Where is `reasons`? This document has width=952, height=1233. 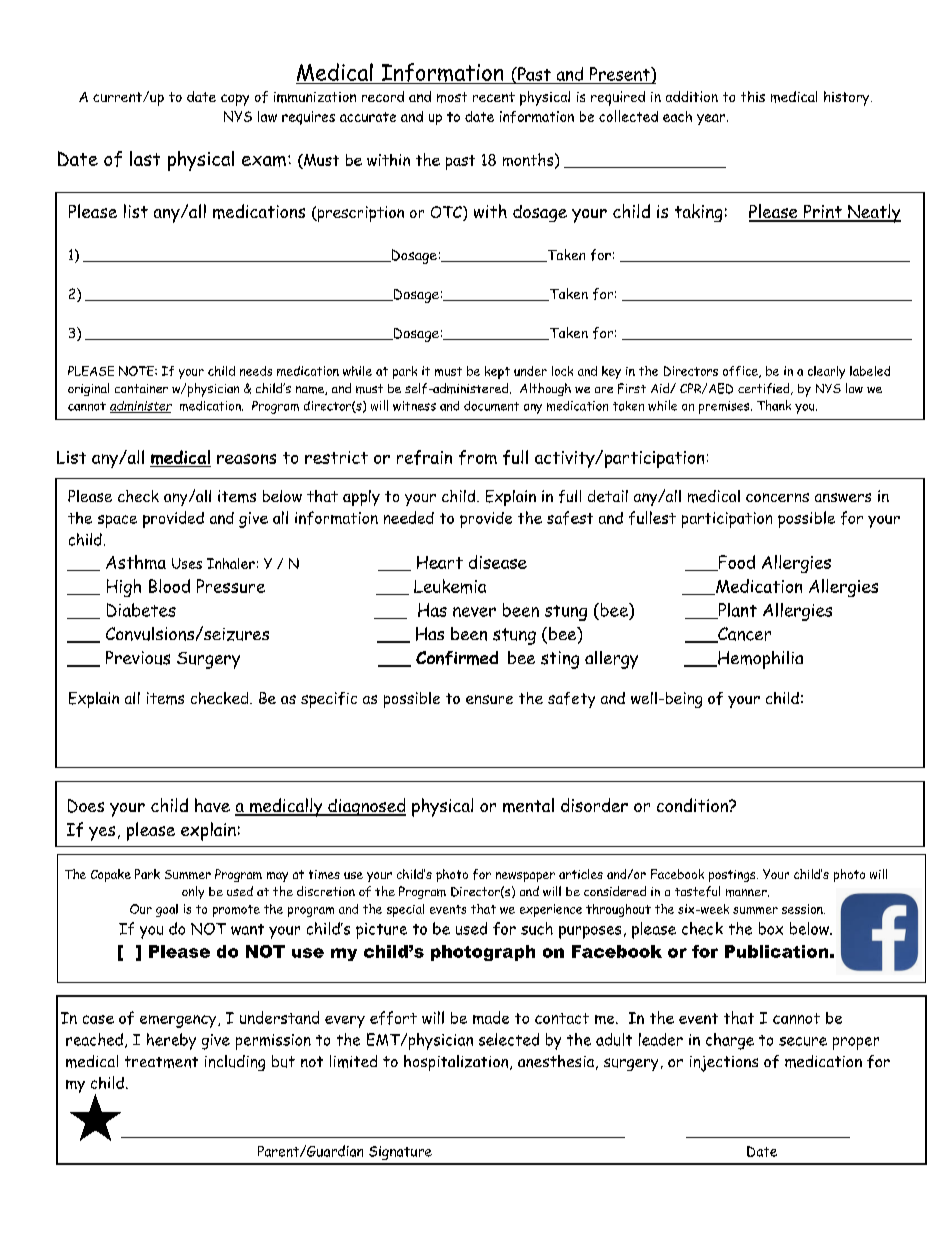 reasons is located at coordinates (246, 459).
